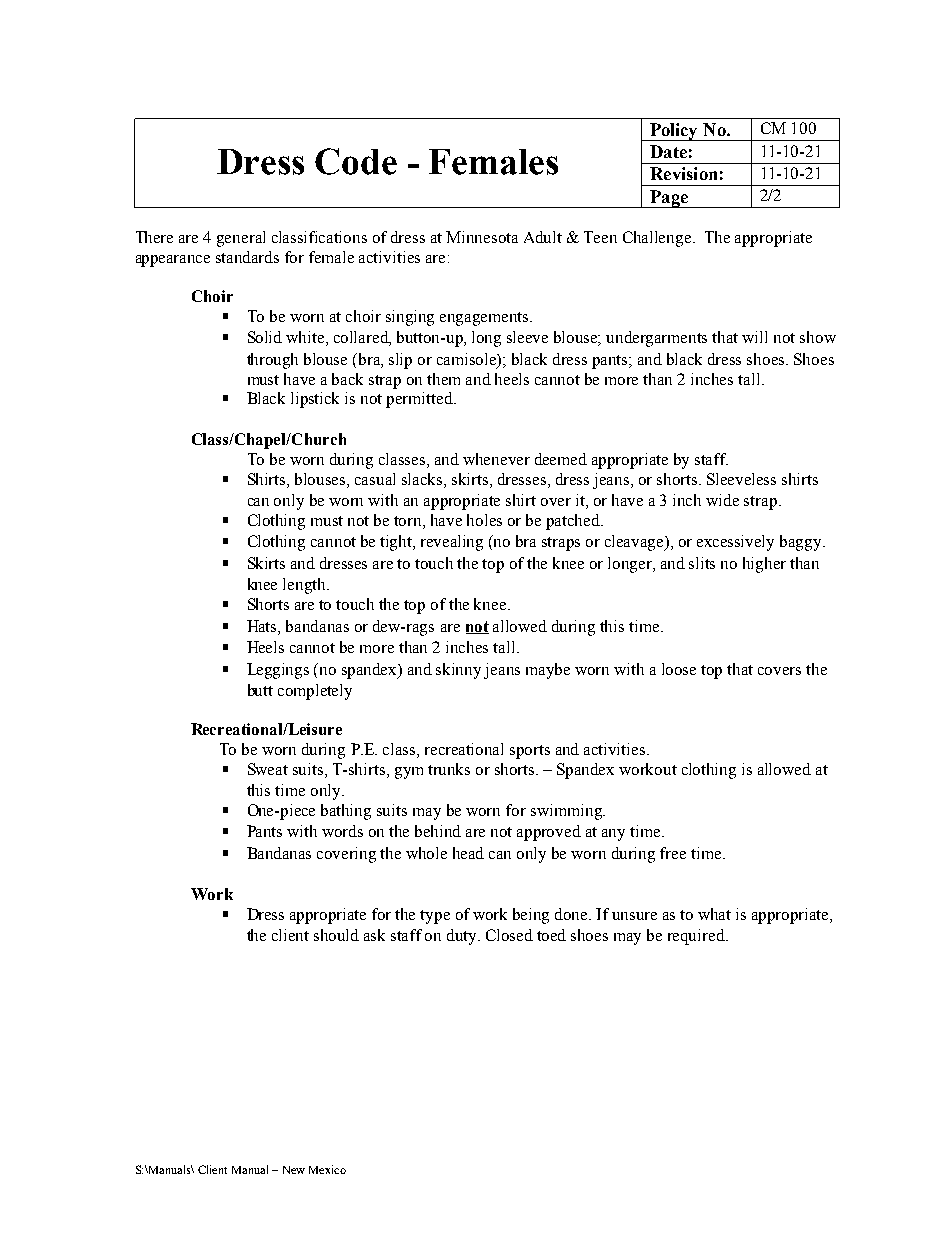 The height and width of the screenshot is (1233, 952). I want to click on loose, so click(679, 669).
